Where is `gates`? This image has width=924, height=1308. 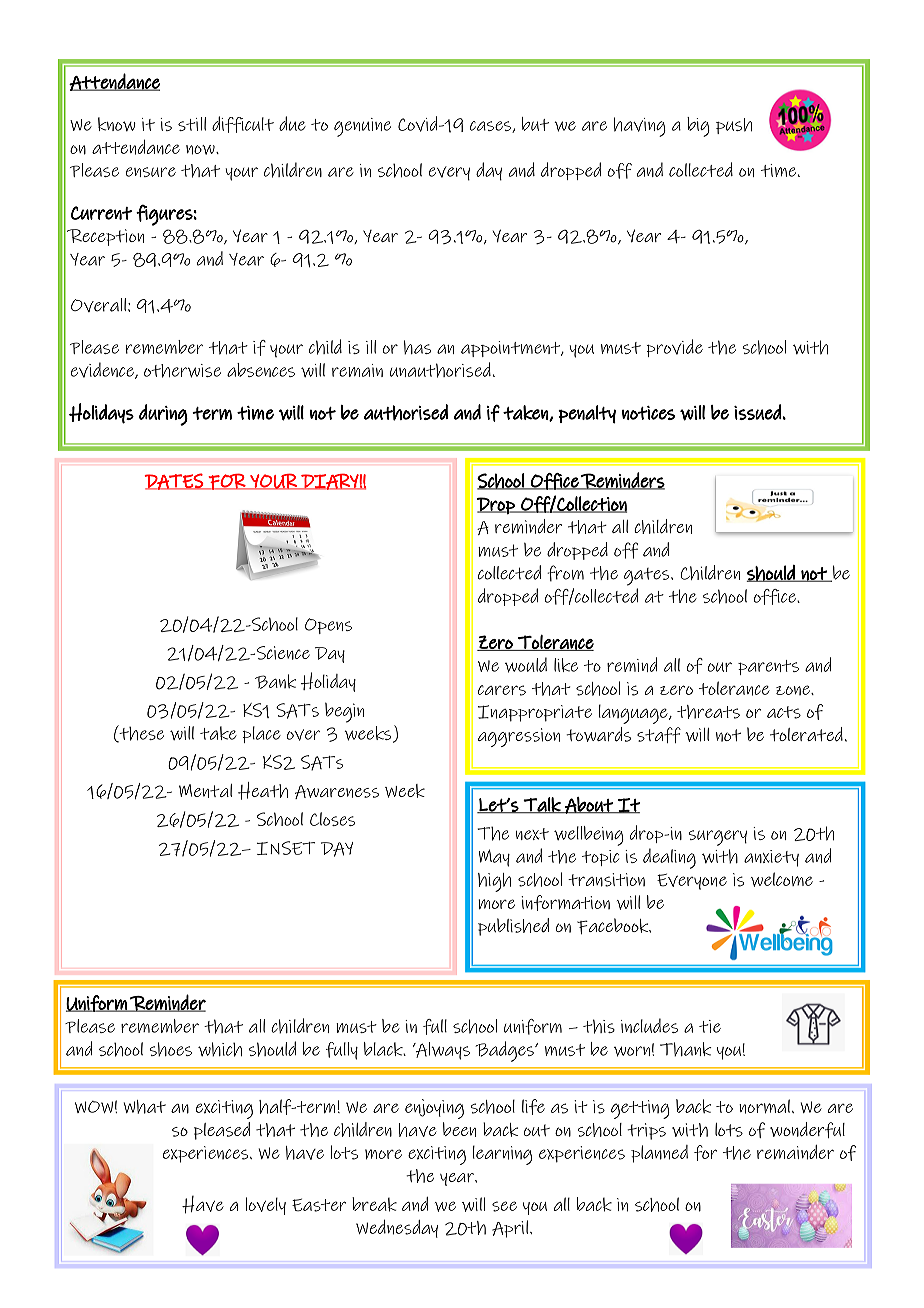 gates is located at coordinates (648, 577).
